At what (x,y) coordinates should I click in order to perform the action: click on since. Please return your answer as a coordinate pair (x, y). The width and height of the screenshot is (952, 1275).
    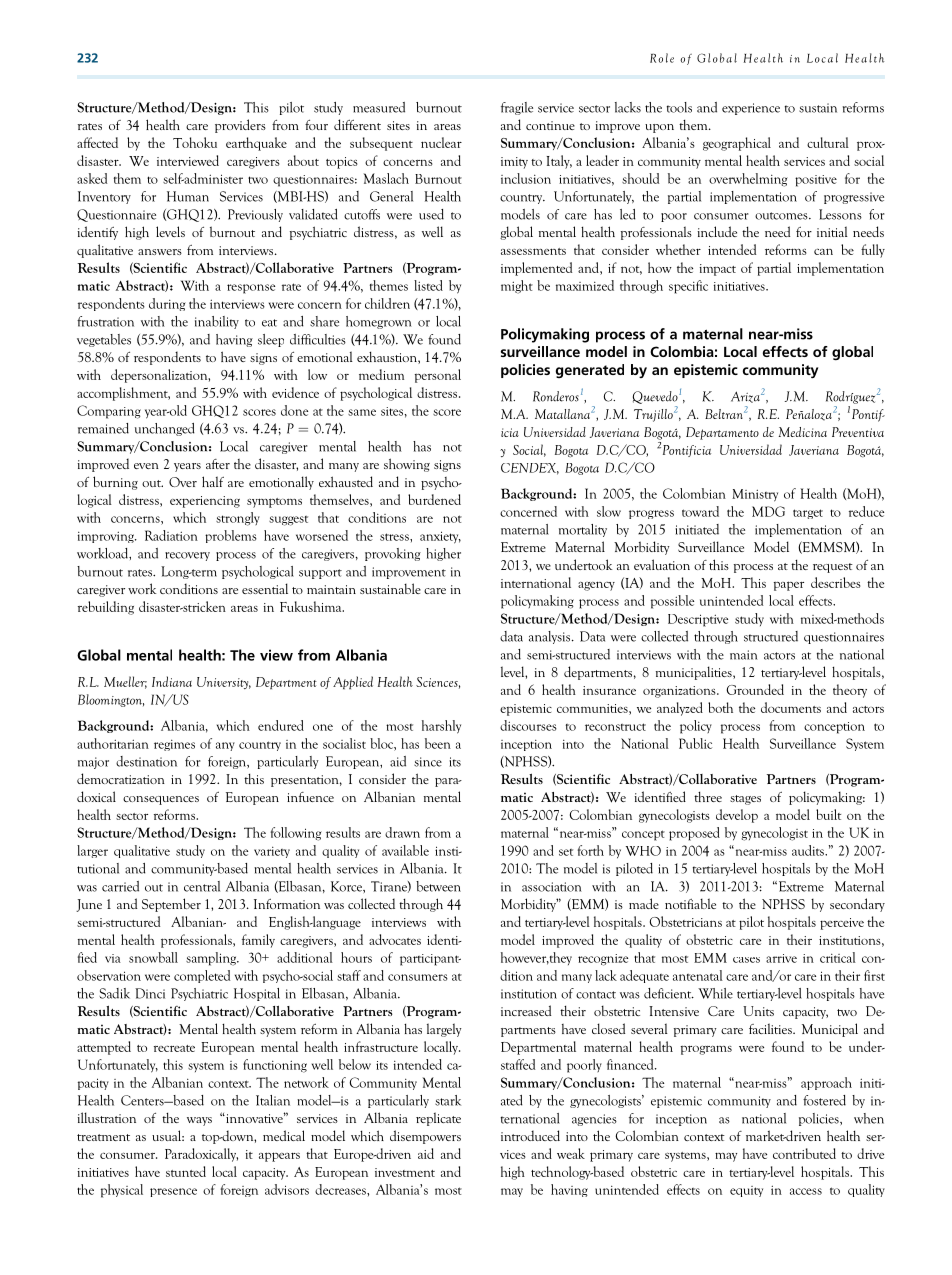
    Looking at the image, I should click on (428, 762).
